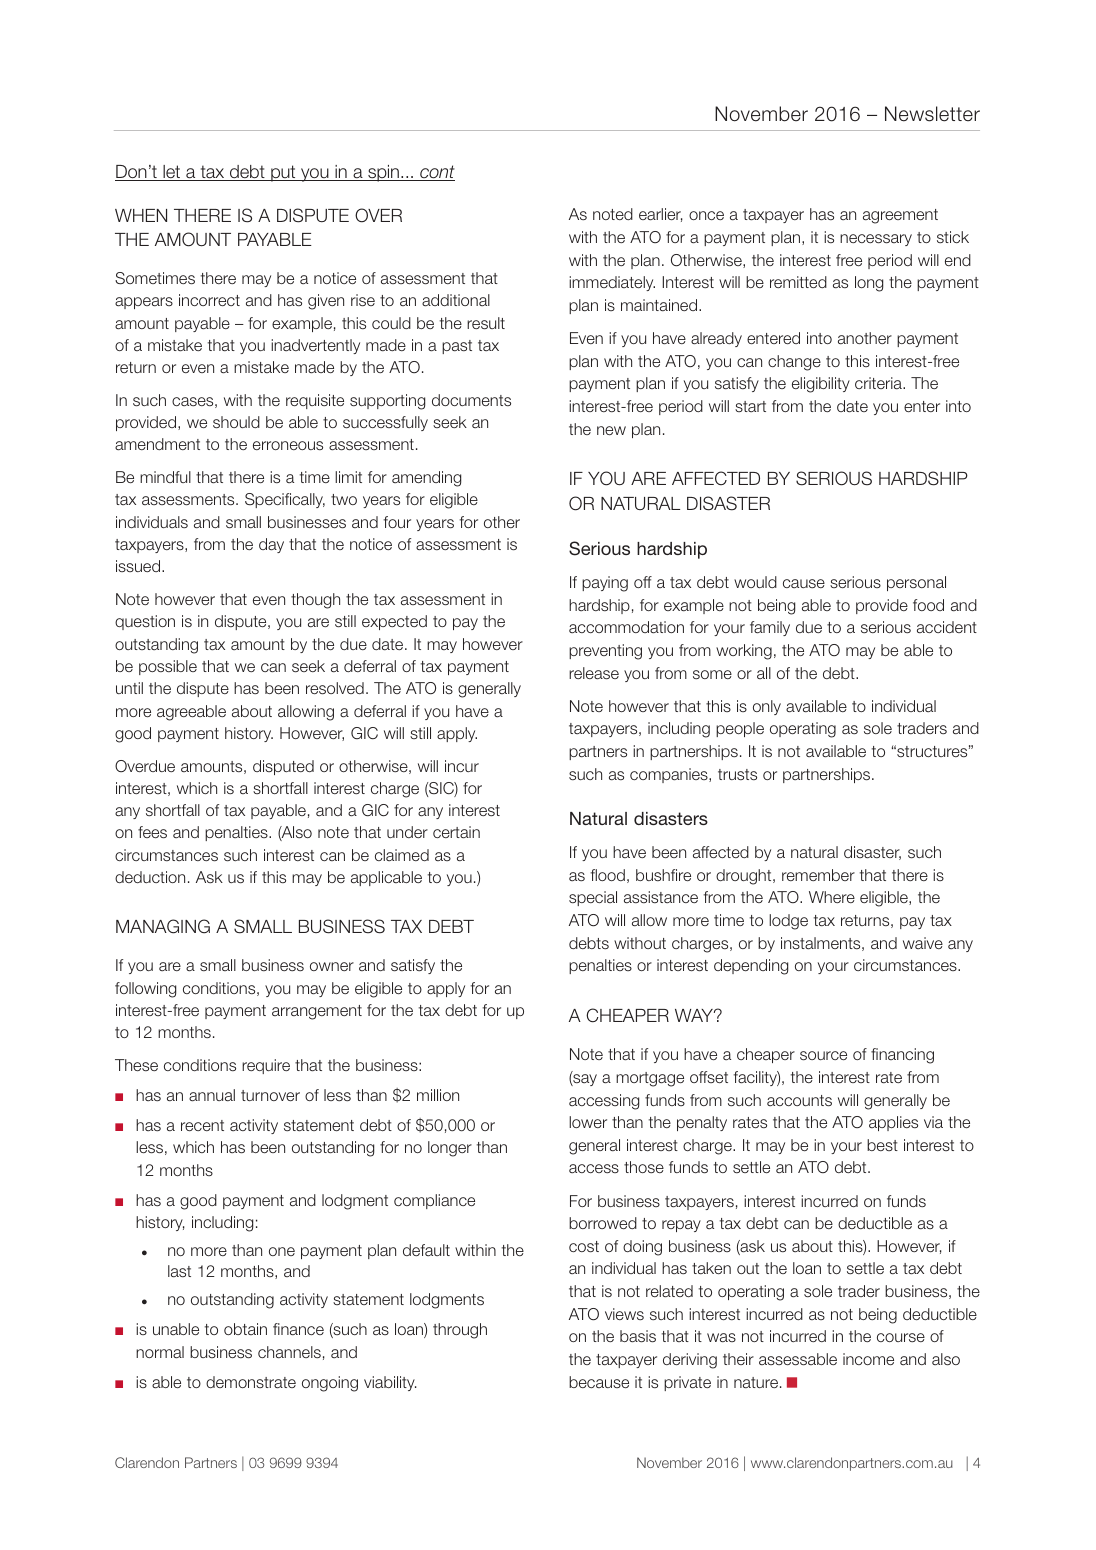 Image resolution: width=1096 pixels, height=1550 pixels. What do you see at coordinates (932, 114) in the image?
I see `Newsletter` at bounding box center [932, 114].
